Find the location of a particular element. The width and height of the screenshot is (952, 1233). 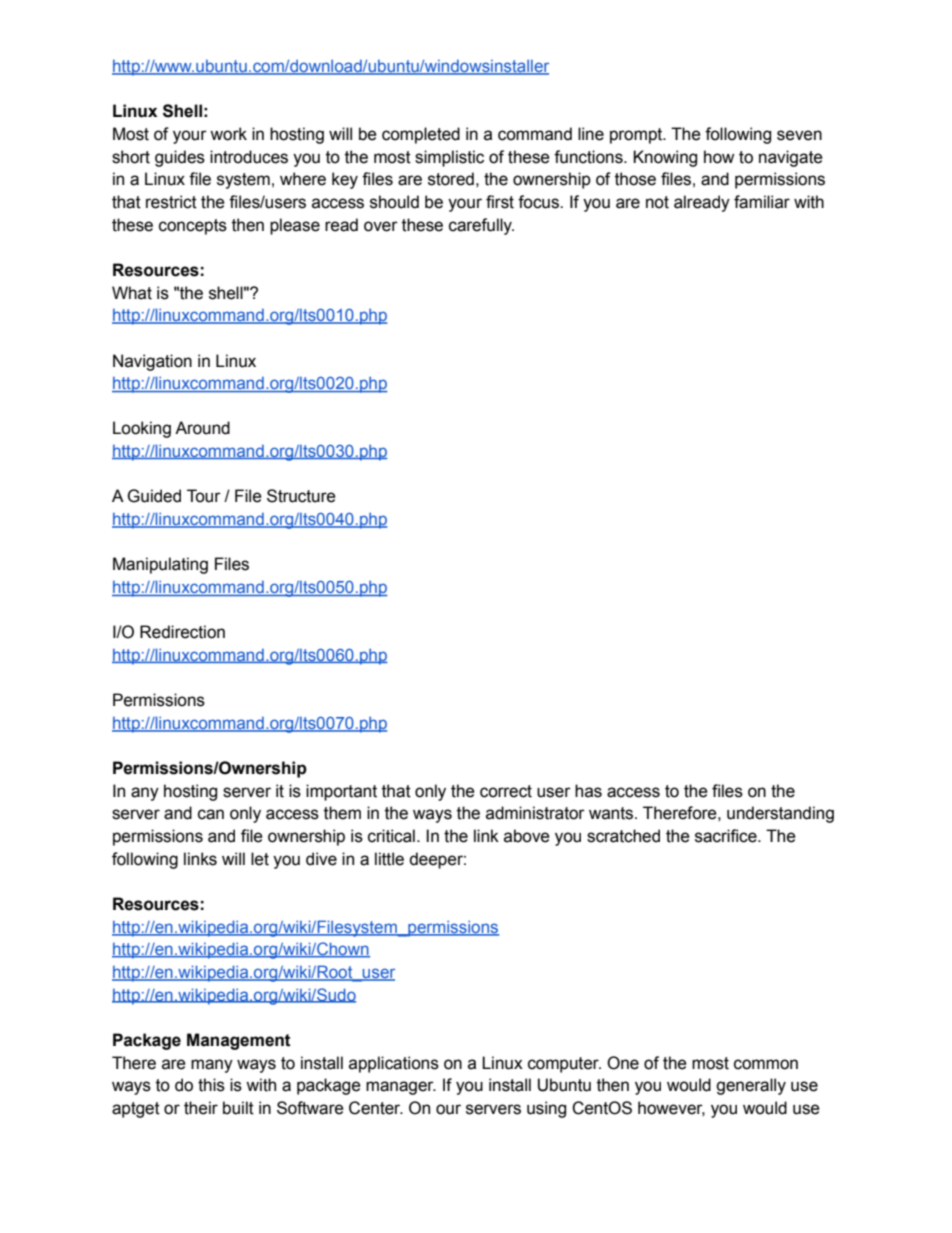

Redirection is located at coordinates (182, 632).
